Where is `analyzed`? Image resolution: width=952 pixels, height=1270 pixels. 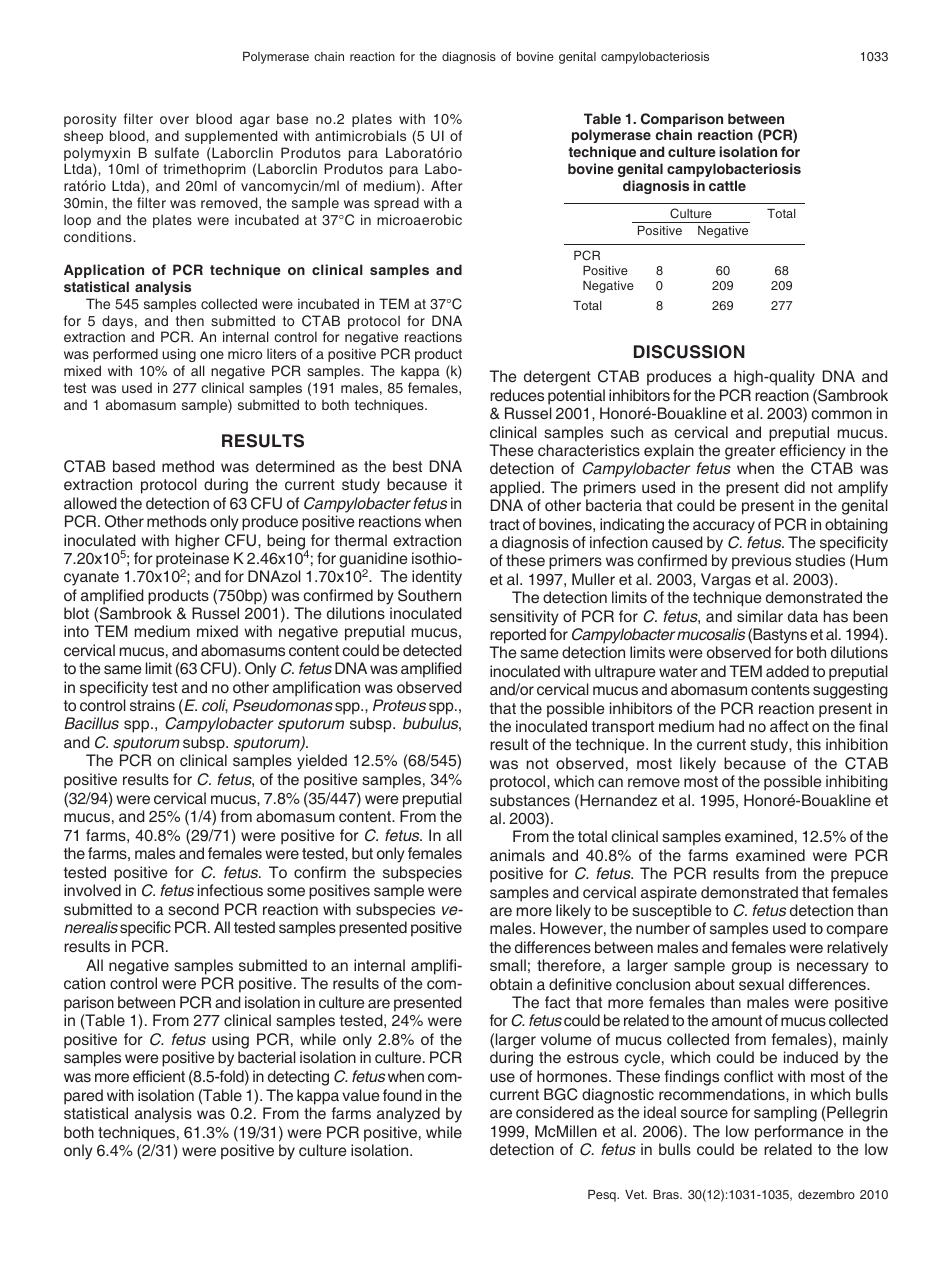 analyzed is located at coordinates (408, 1115).
